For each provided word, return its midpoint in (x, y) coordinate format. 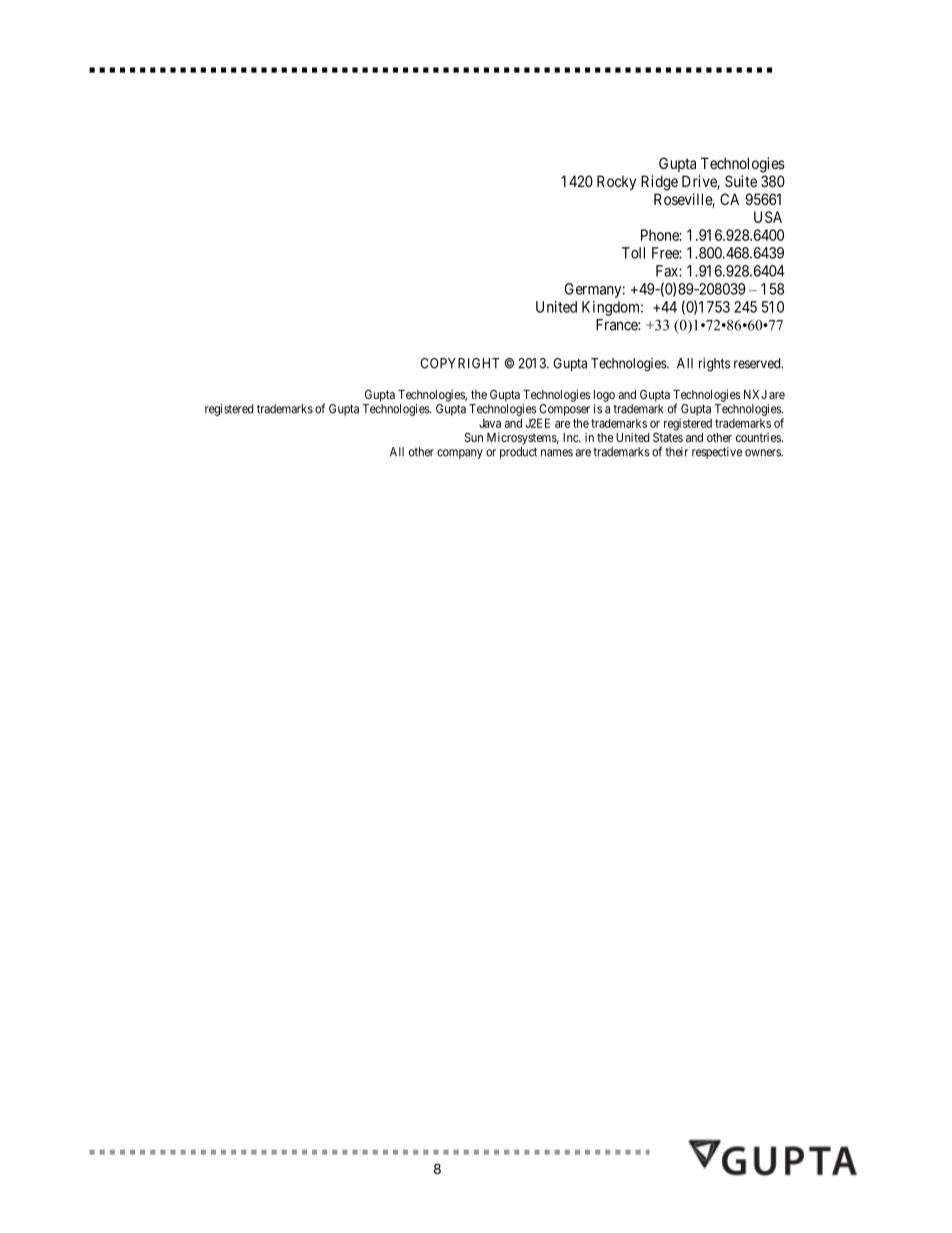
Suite (741, 181)
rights (714, 365)
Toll (633, 253)
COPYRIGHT (459, 363)
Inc (571, 437)
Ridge (659, 183)
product (518, 453)
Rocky (616, 182)
